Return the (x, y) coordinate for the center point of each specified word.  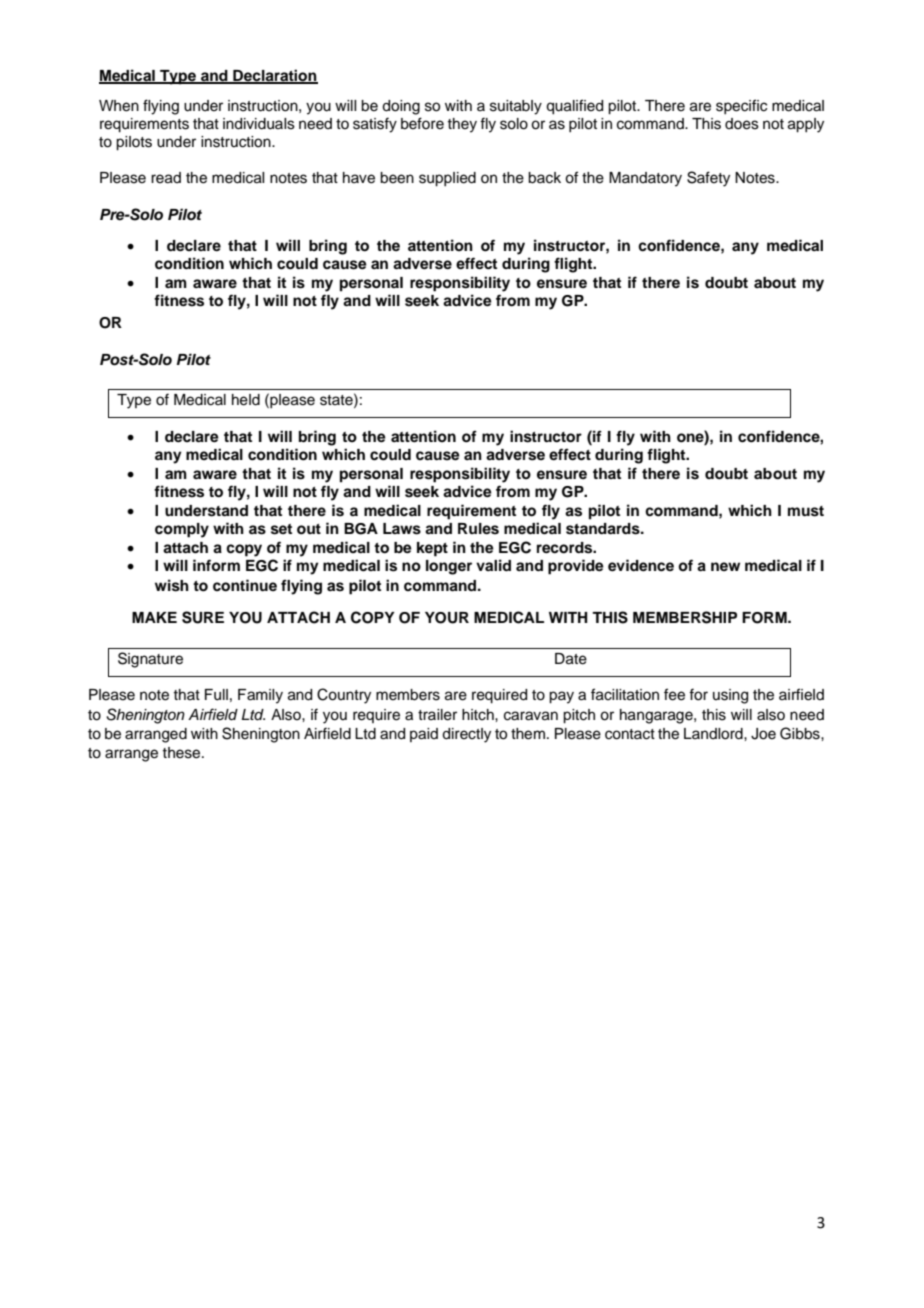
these (182, 753)
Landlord (714, 734)
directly (466, 735)
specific (741, 106)
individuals (259, 124)
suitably (516, 107)
